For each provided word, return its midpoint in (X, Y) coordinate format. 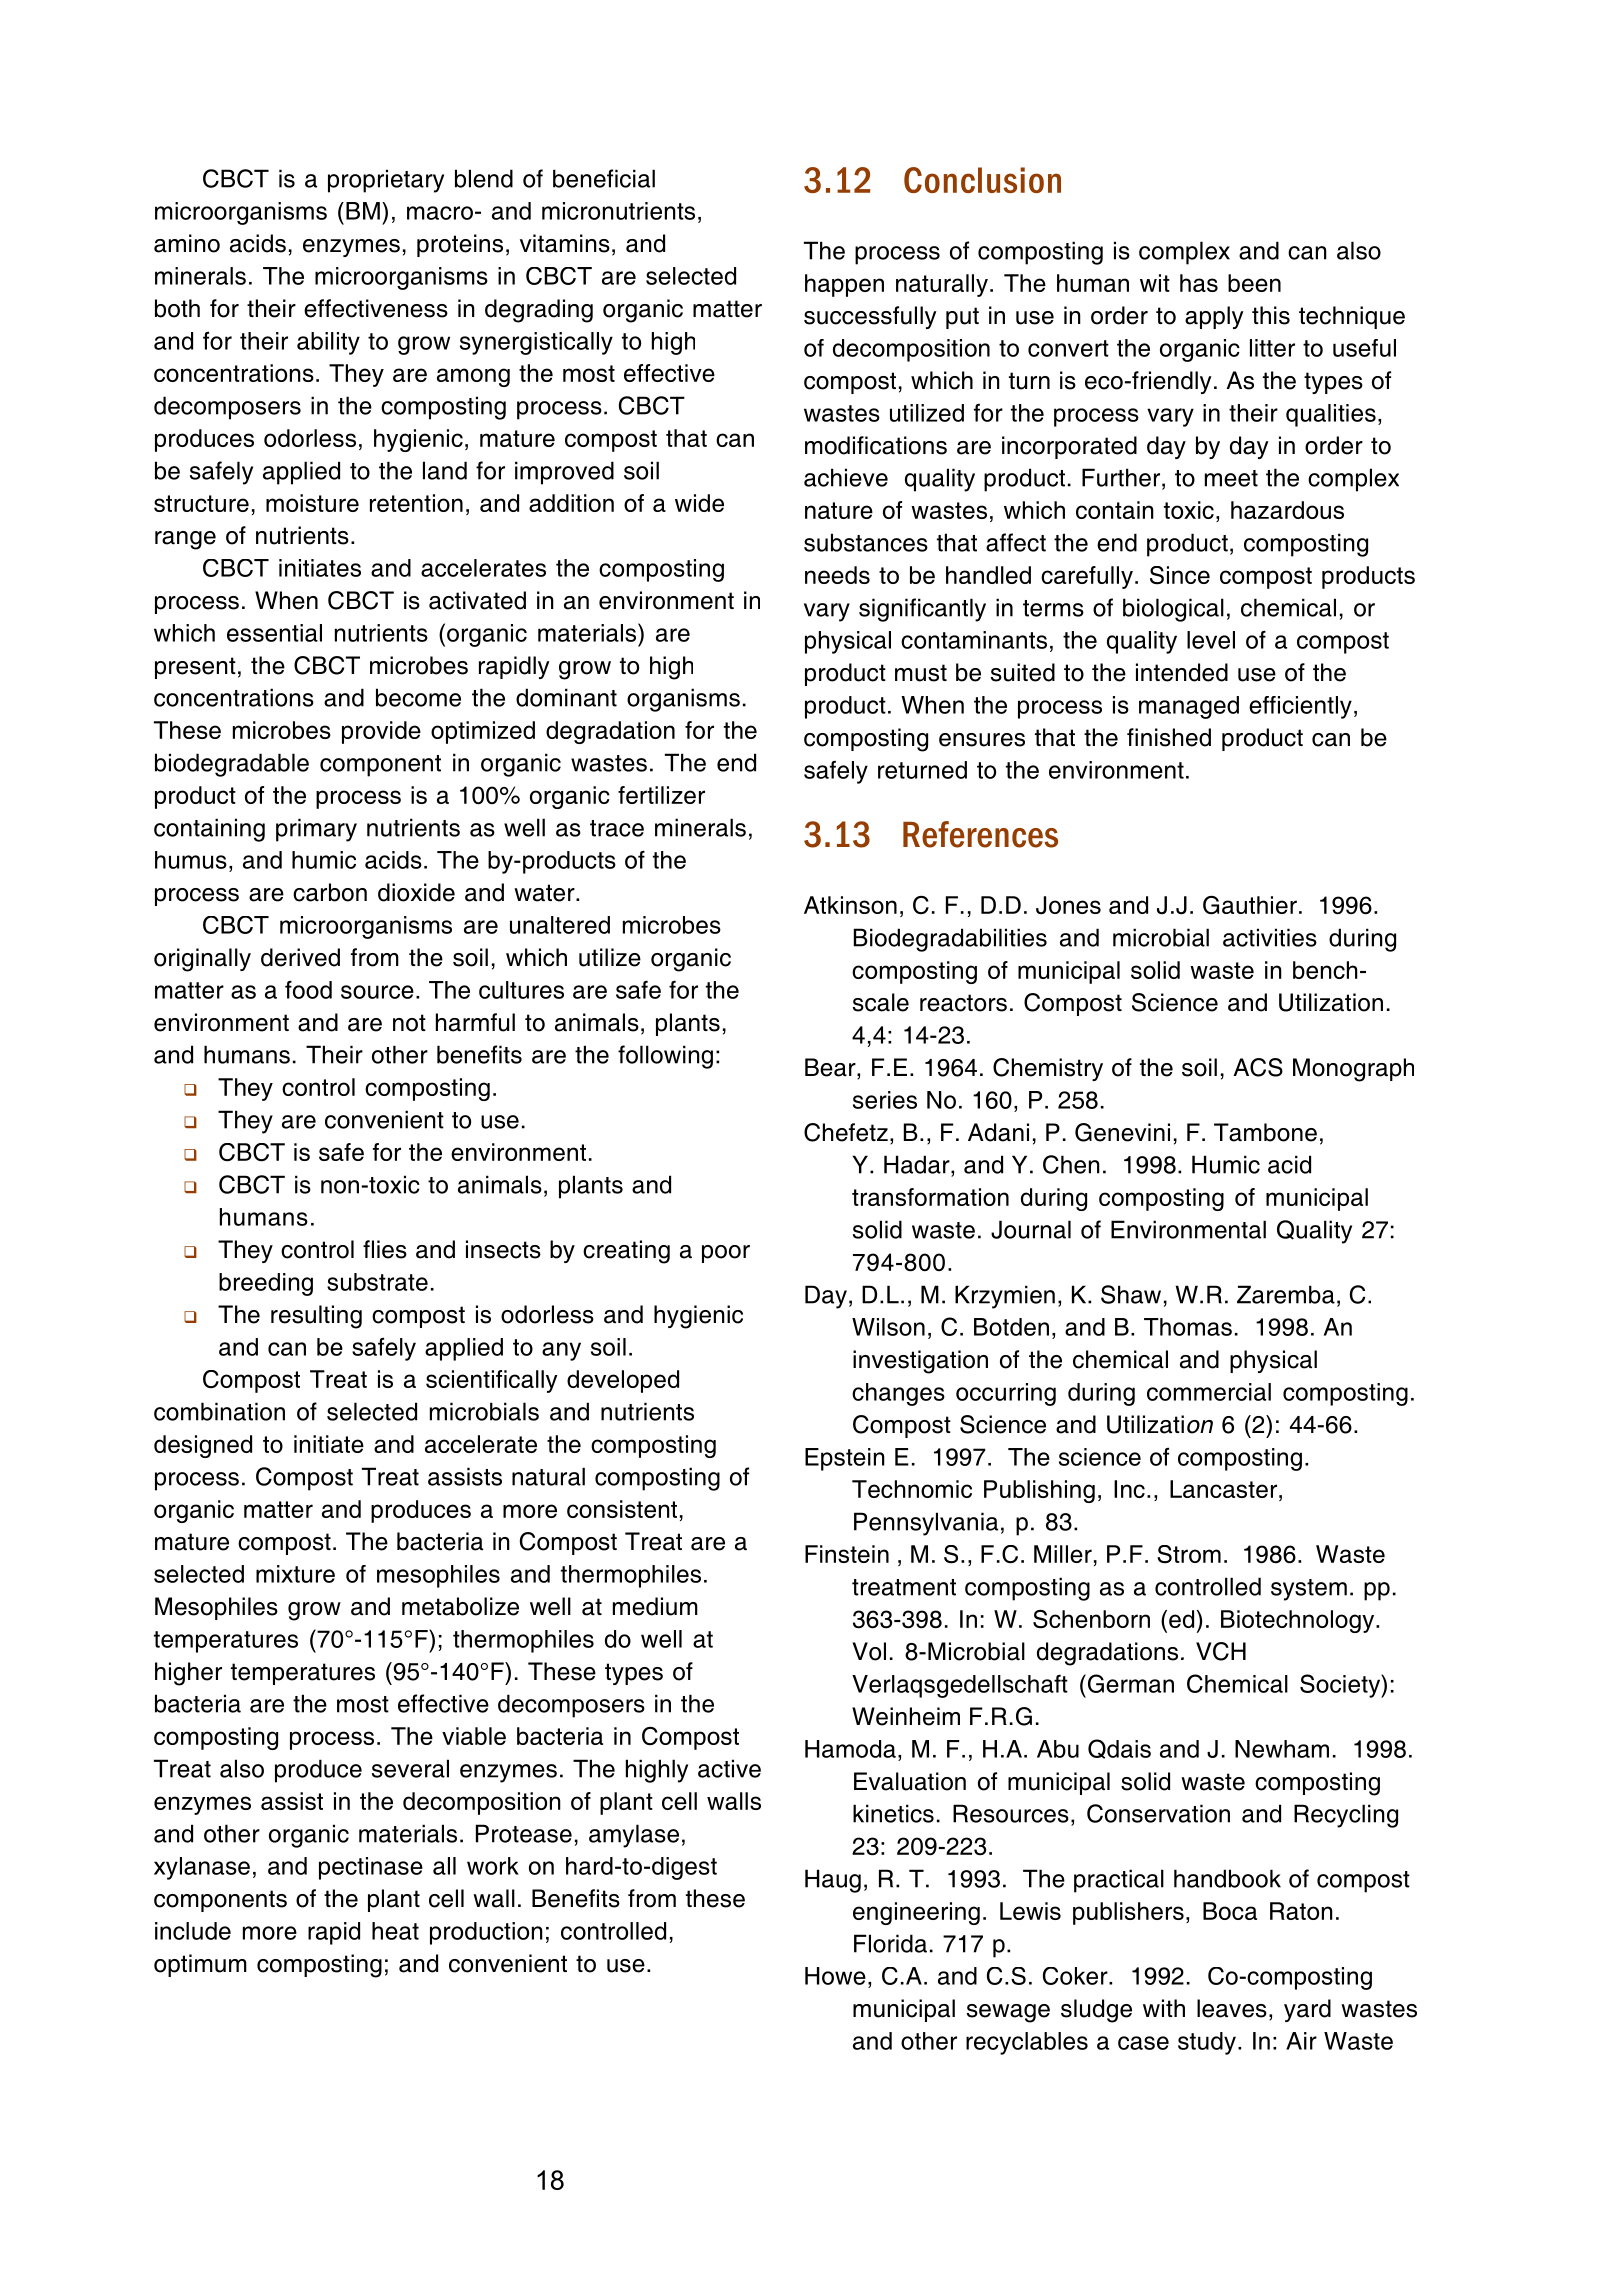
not (409, 1023)
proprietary (386, 181)
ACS (1258, 1067)
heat (395, 1931)
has (1199, 283)
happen (844, 285)
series (885, 1100)
